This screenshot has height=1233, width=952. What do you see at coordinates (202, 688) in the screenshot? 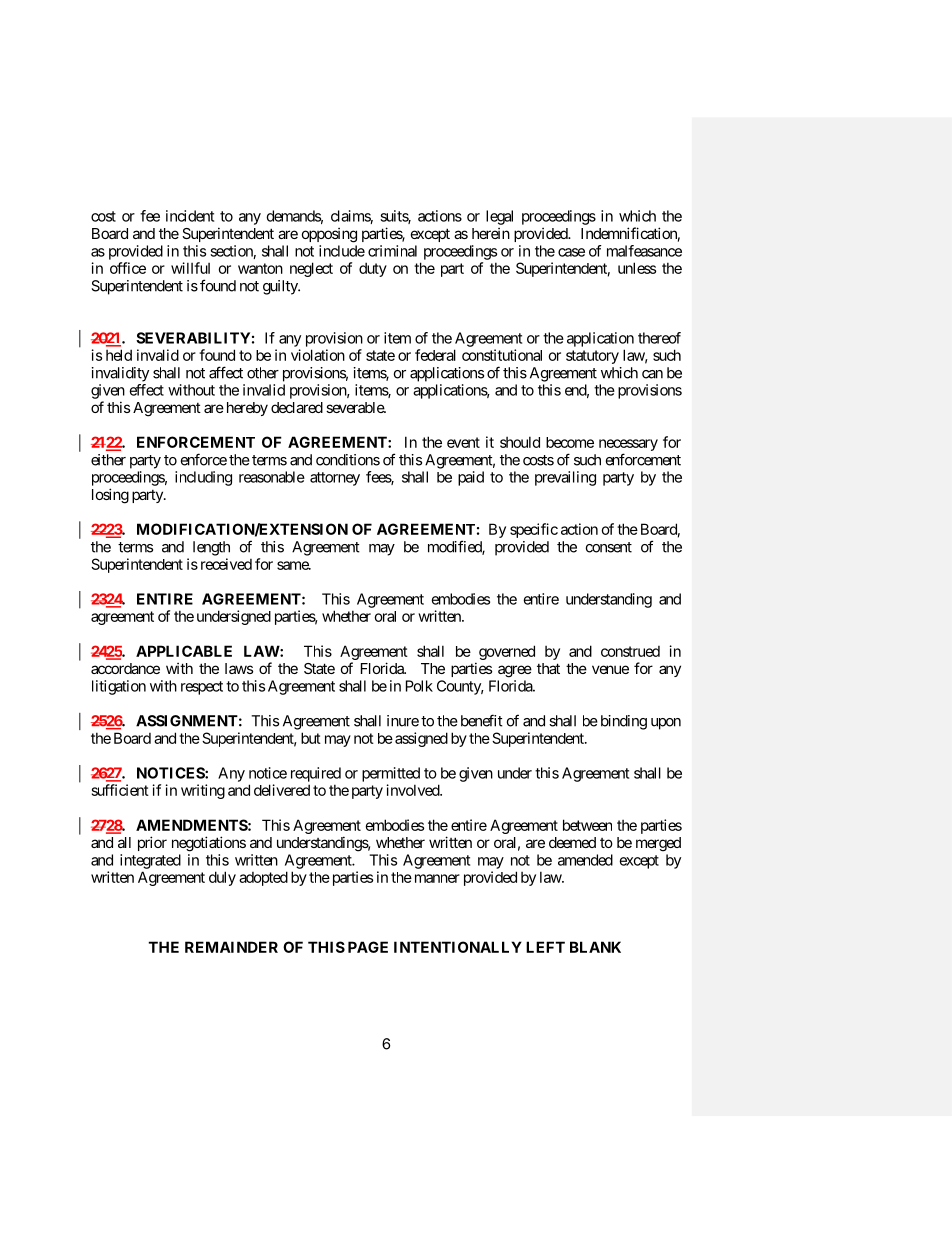
I see `respect` at bounding box center [202, 688].
